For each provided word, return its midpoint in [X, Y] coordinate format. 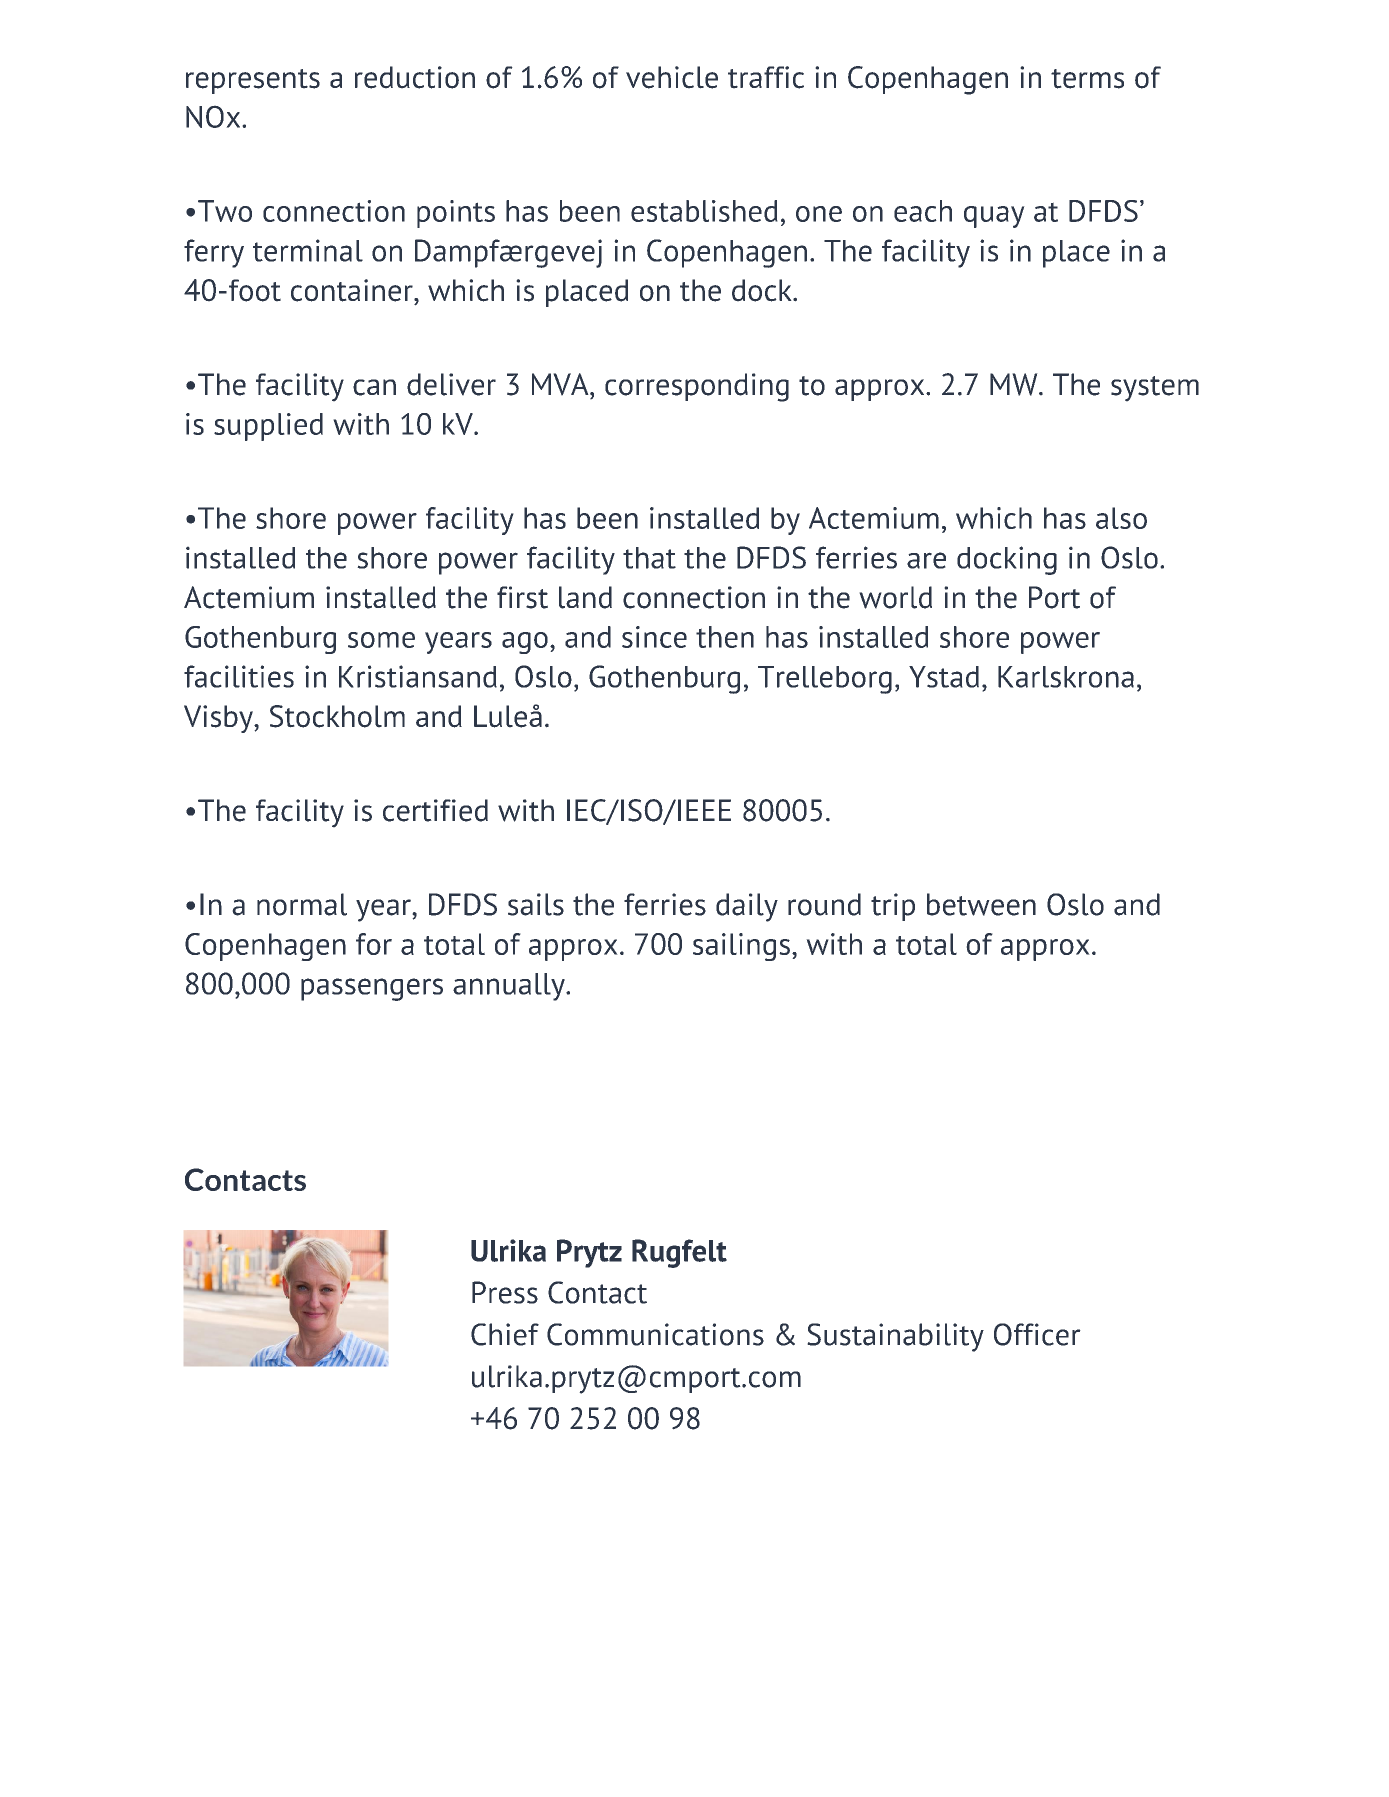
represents [253, 81]
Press [505, 1292]
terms [1087, 79]
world [895, 597]
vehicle [672, 77]
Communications [655, 1334]
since [654, 637]
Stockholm [337, 716]
